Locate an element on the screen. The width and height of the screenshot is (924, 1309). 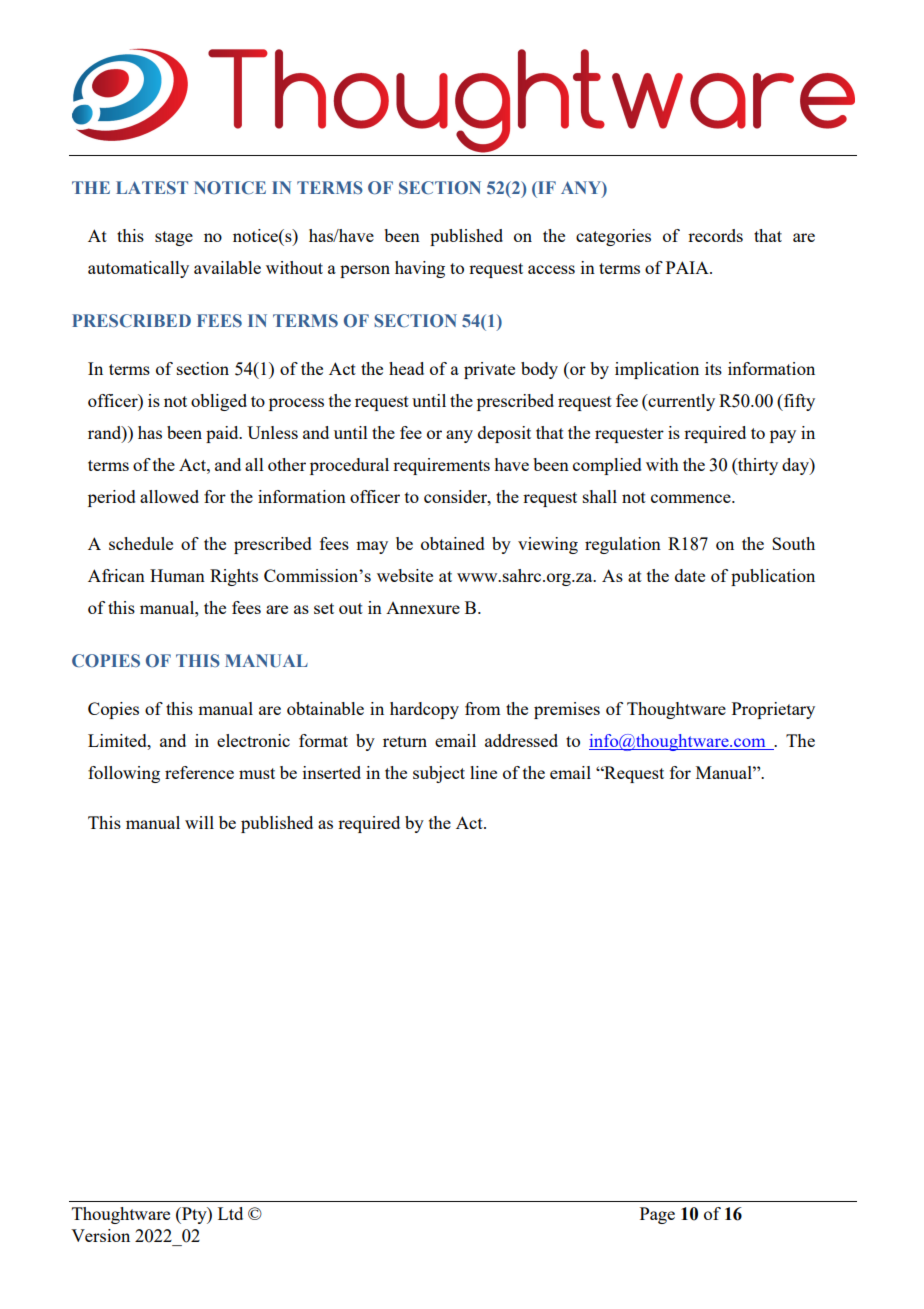
electronic is located at coordinates (253, 740).
